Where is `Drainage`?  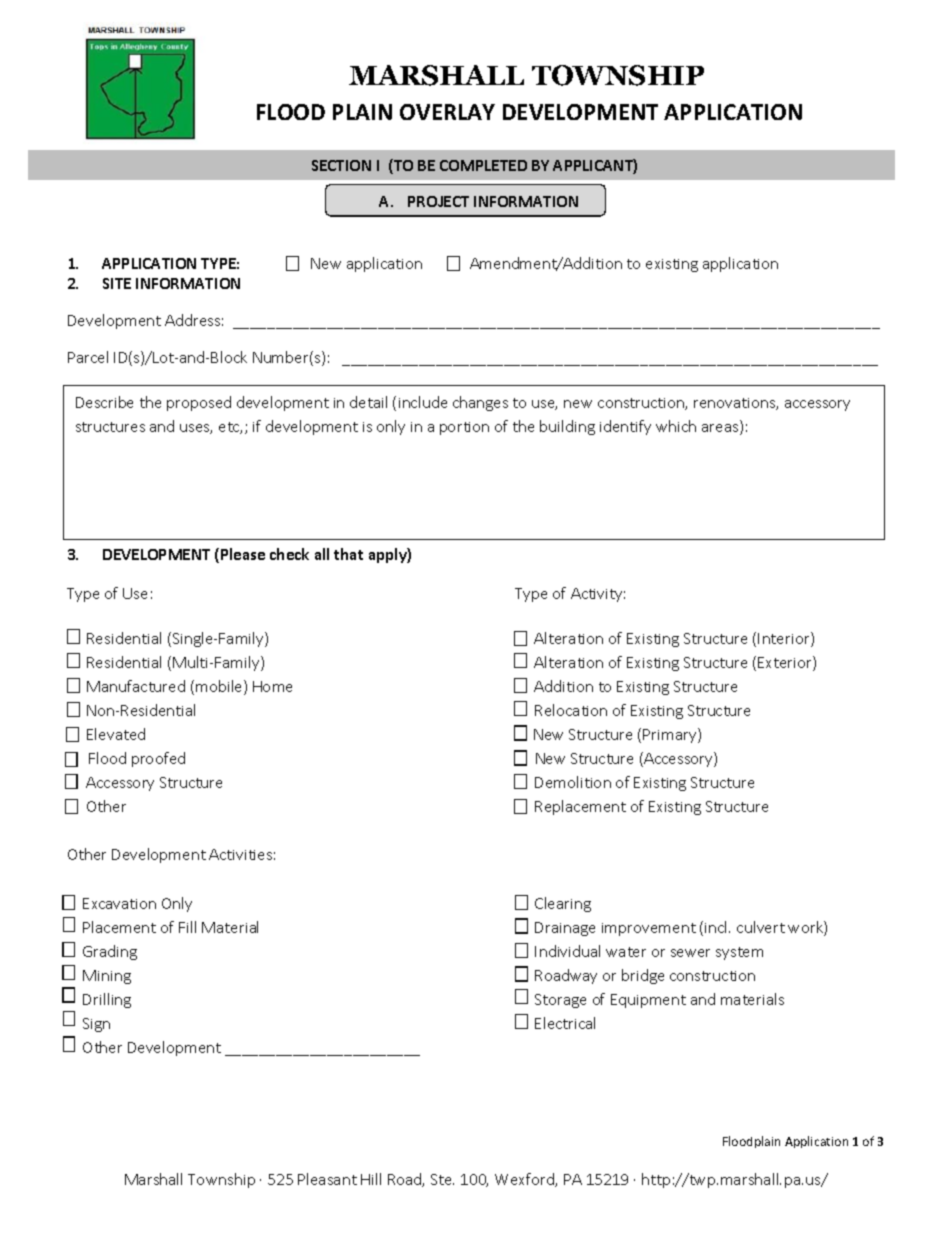 Drainage is located at coordinates (565, 929).
